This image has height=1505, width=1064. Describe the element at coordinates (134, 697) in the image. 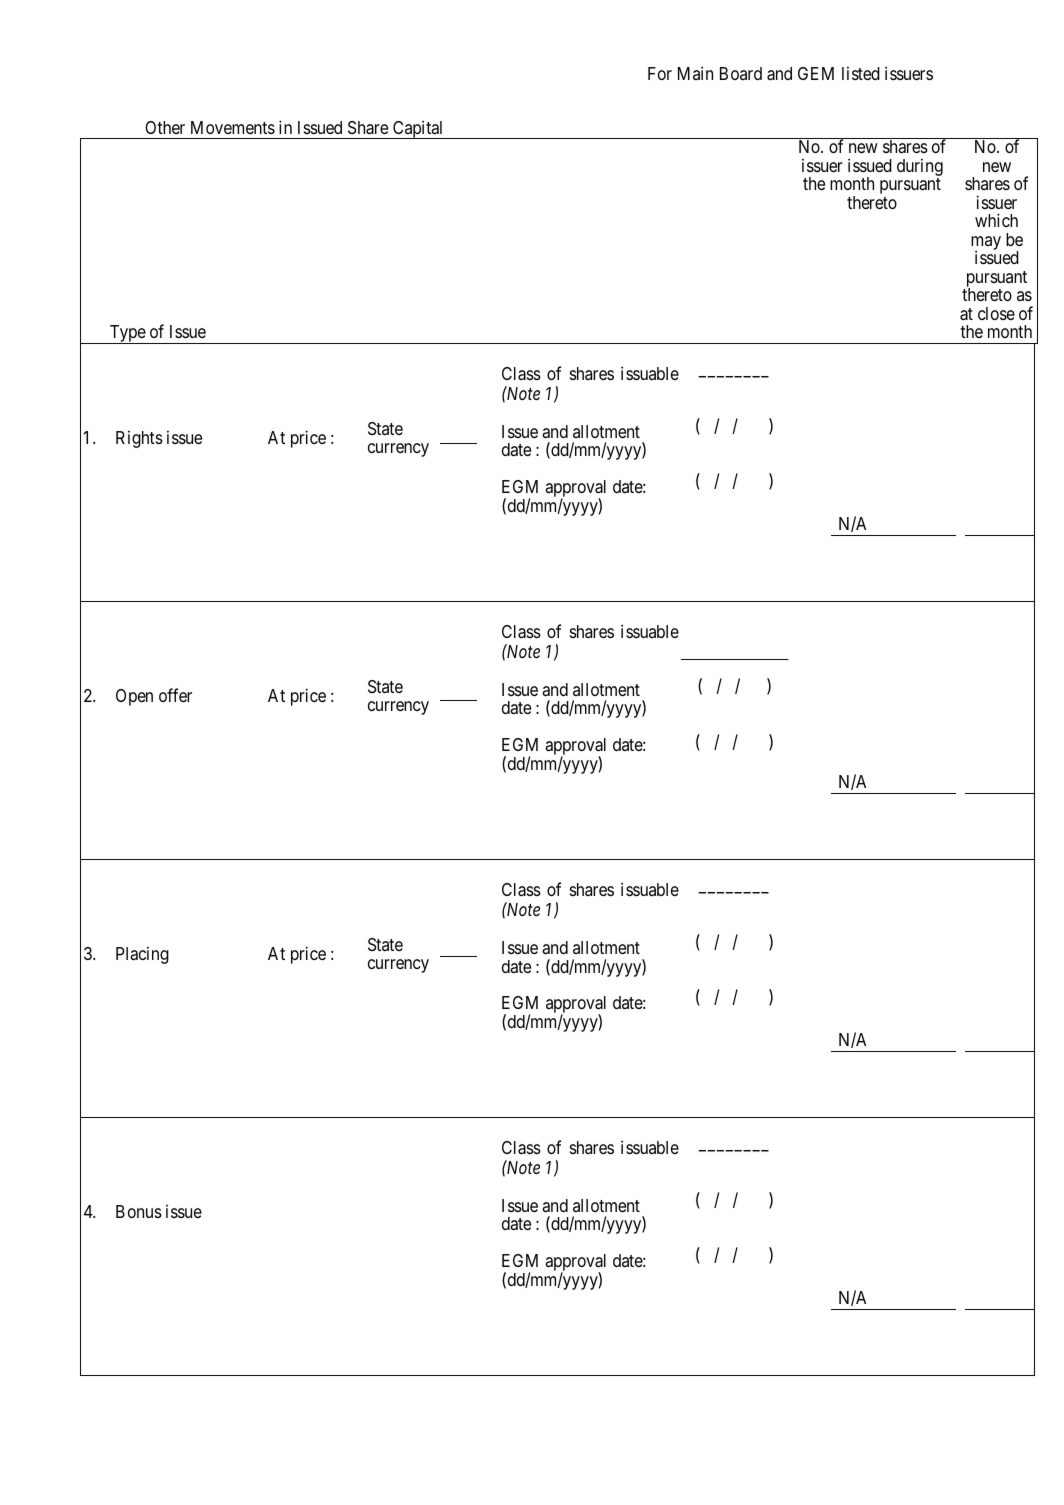

I see `Open` at that location.
